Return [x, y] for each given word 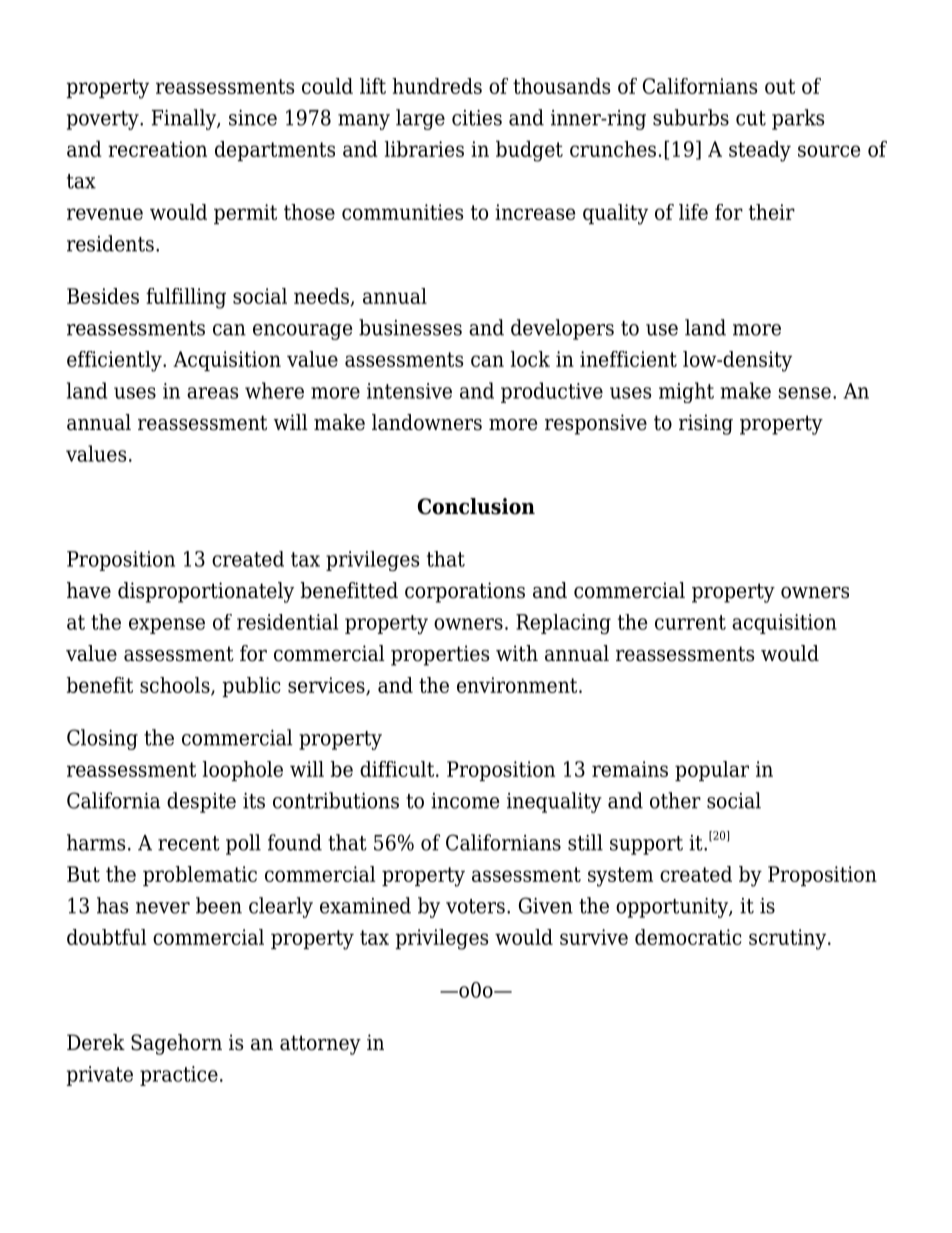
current [690, 622]
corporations [465, 592]
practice [179, 1076]
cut [751, 118]
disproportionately [206, 592]
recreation [157, 149]
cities [477, 118]
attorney [320, 1045]
